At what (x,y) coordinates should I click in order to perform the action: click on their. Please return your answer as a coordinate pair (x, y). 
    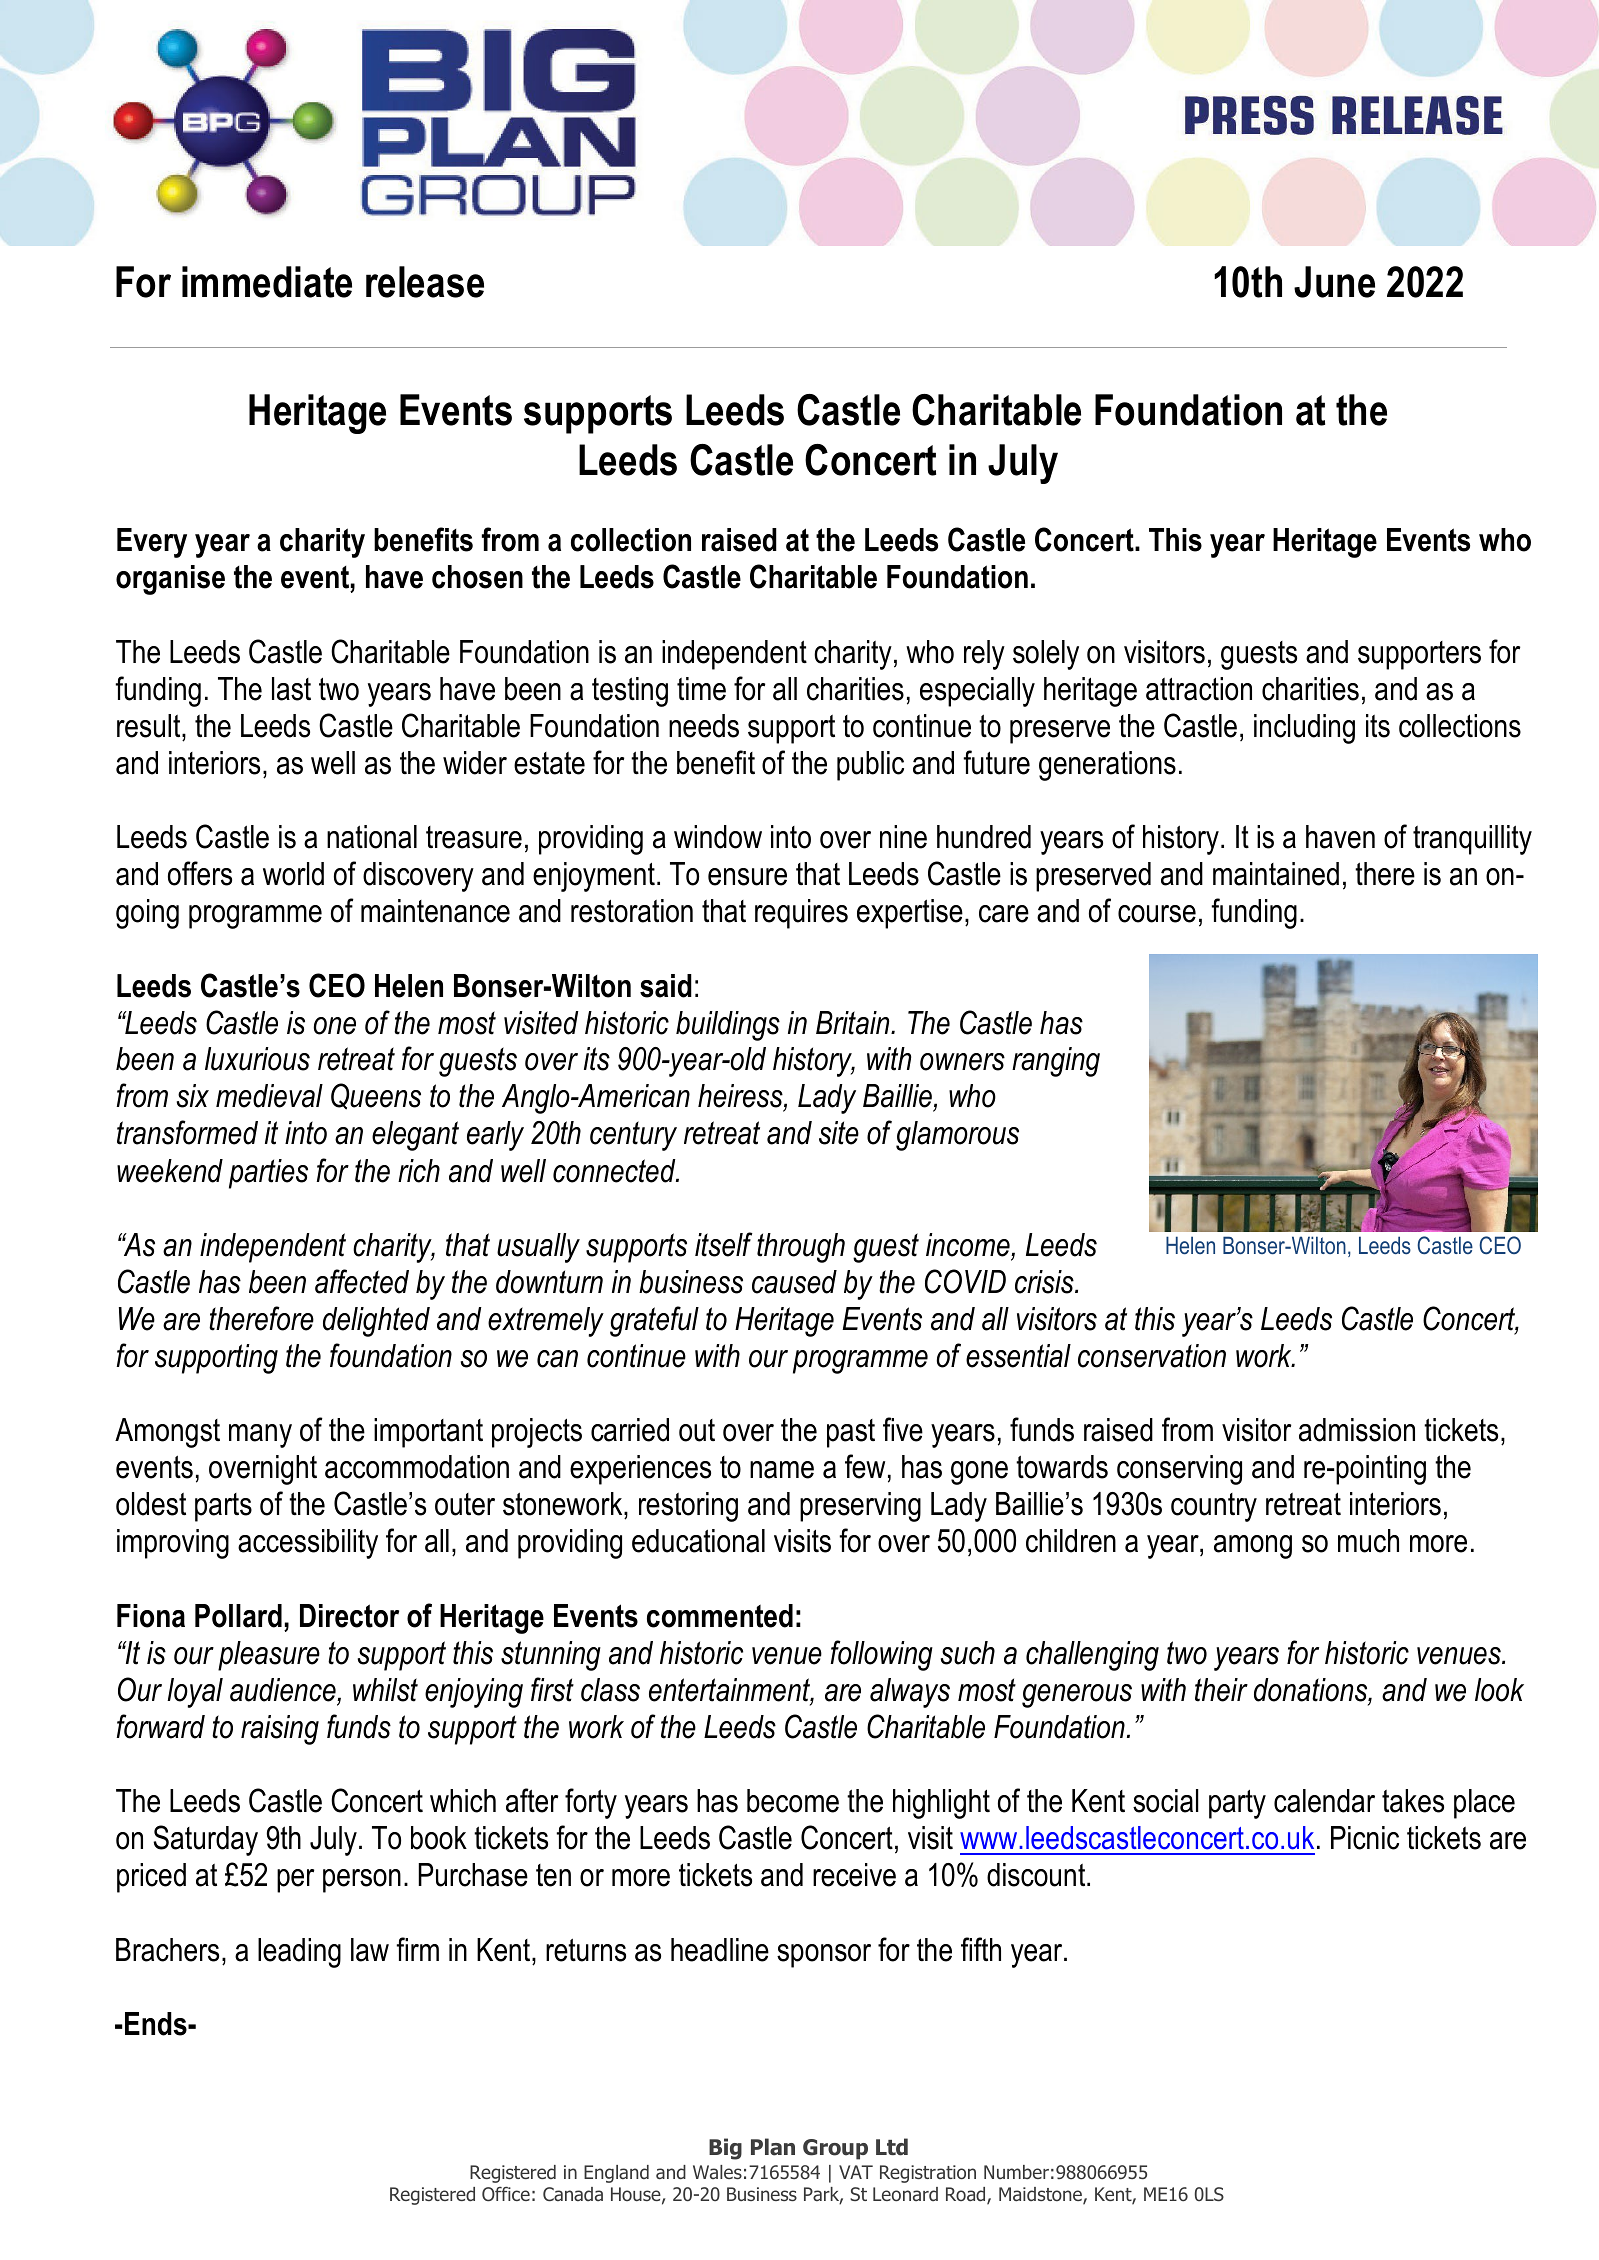
    Looking at the image, I should click on (1221, 1690).
